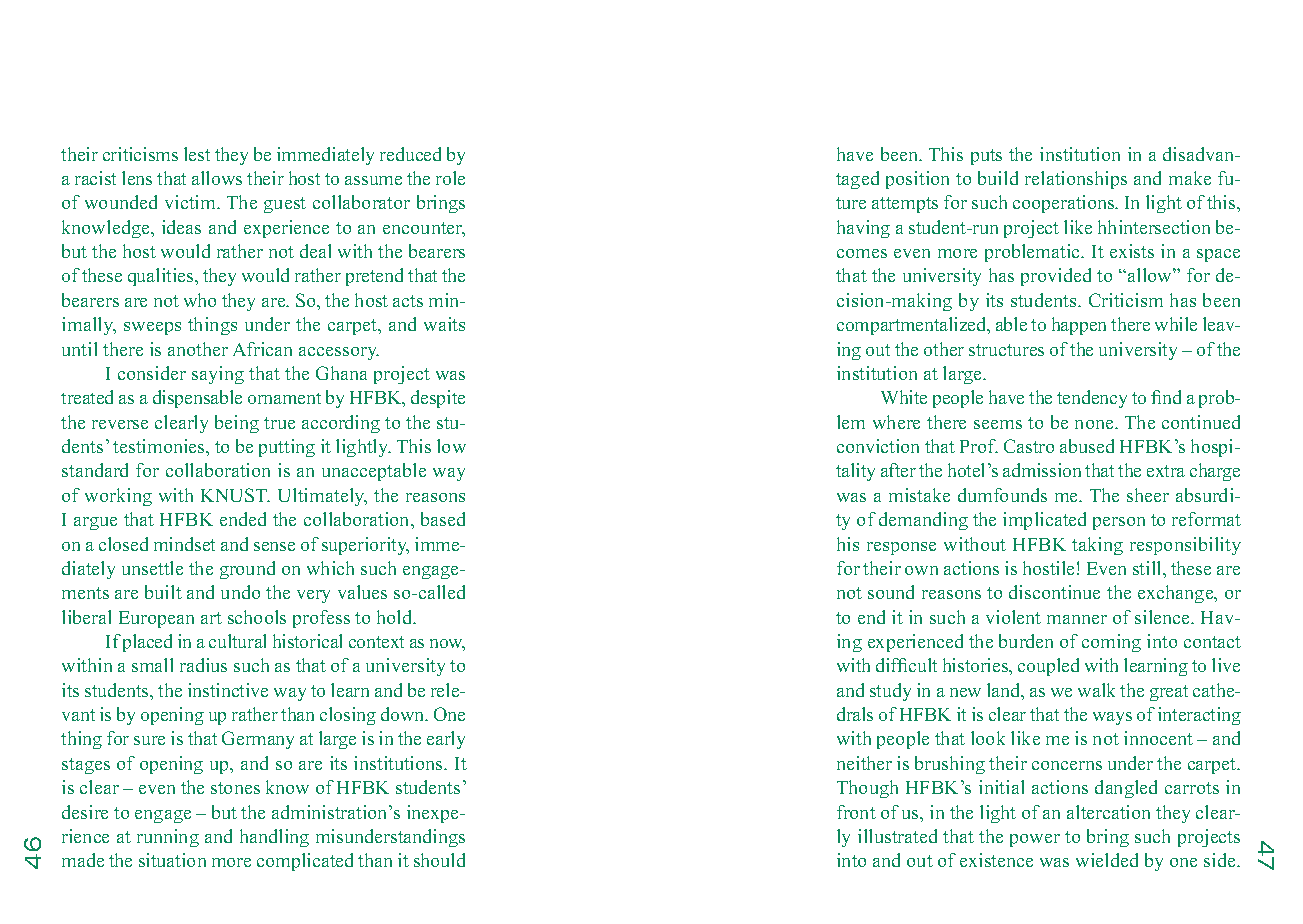  What do you see at coordinates (168, 838) in the screenshot?
I see `running` at bounding box center [168, 838].
